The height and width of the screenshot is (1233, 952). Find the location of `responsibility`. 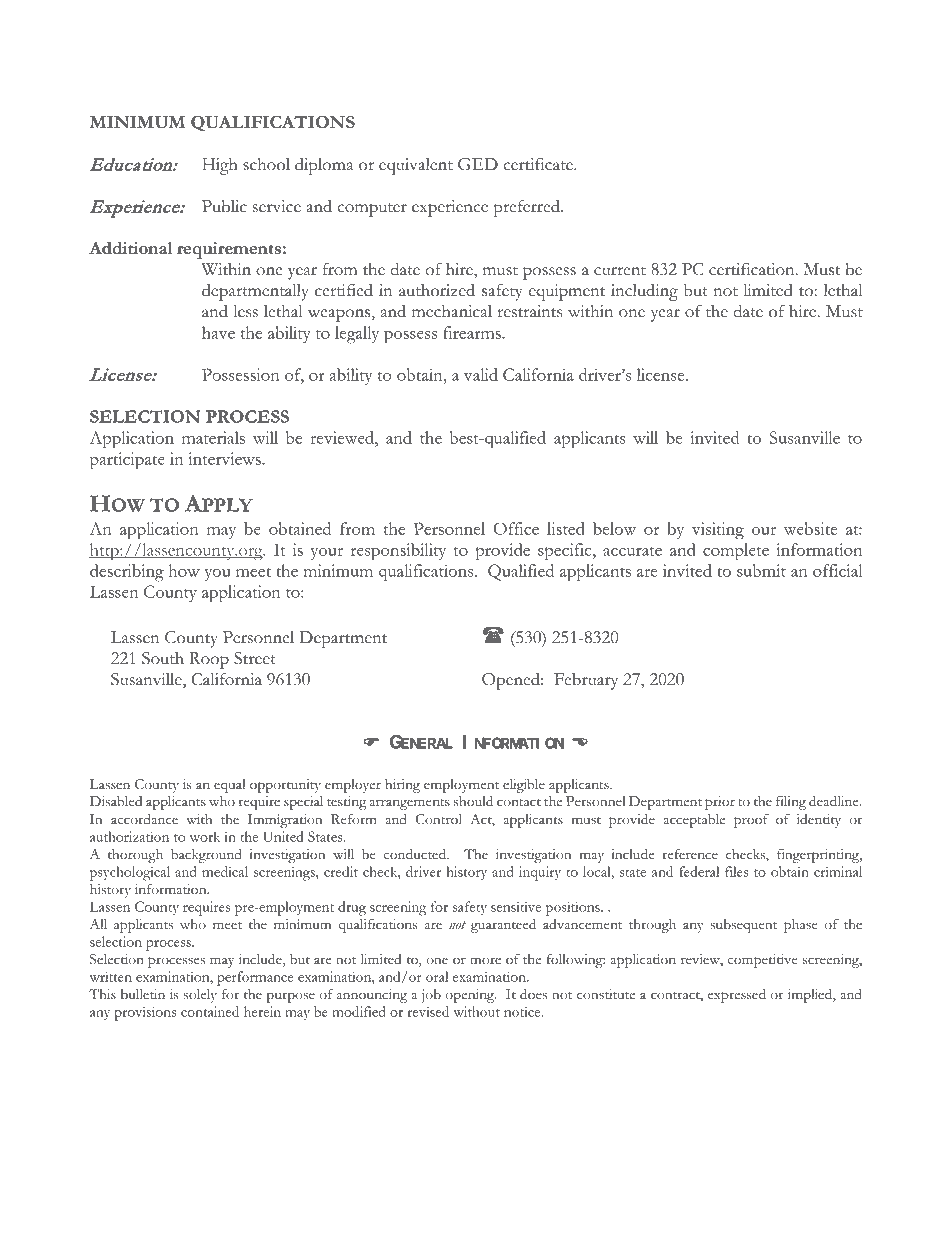

responsibility is located at coordinates (398, 552).
